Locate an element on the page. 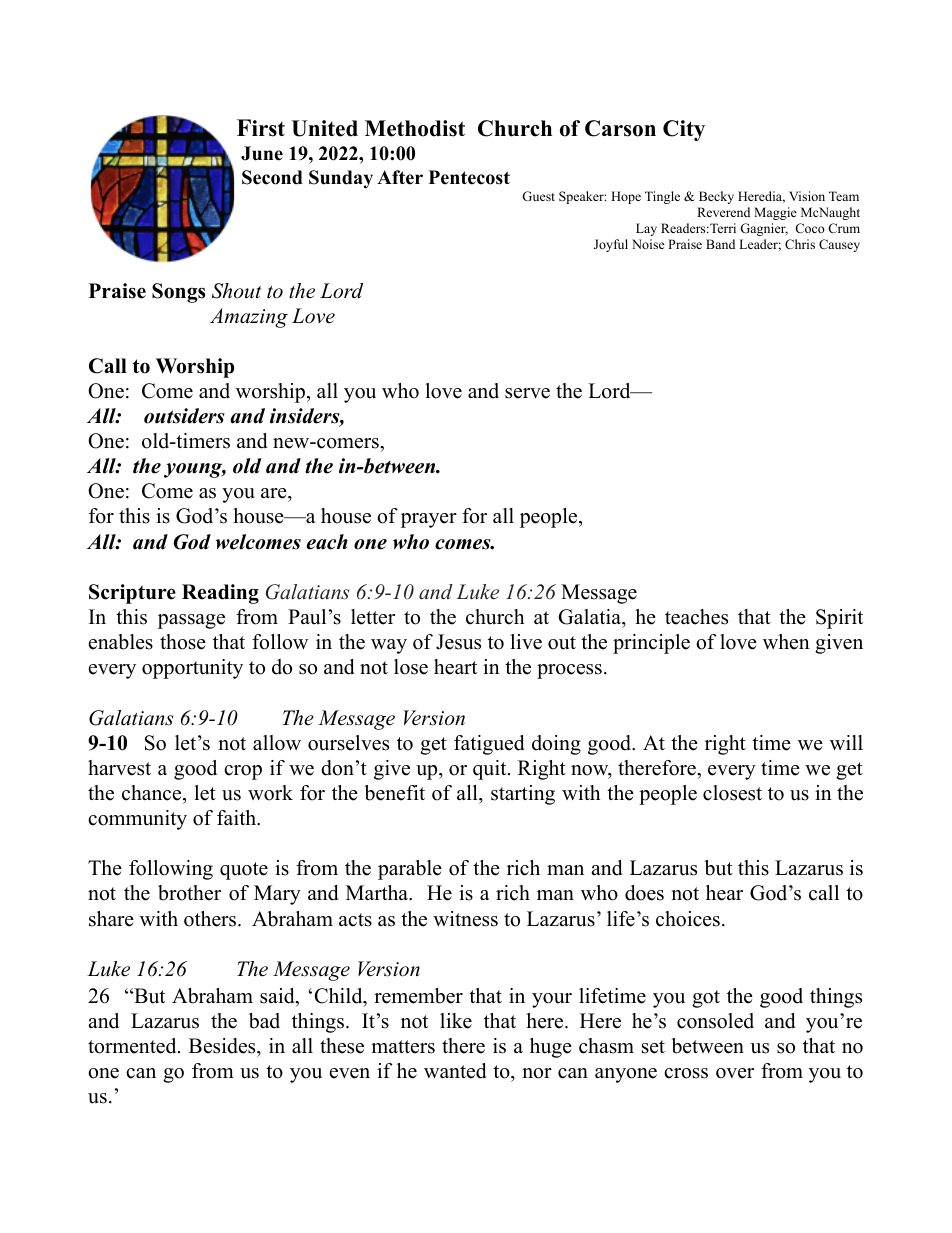  Becky is located at coordinates (716, 197).
